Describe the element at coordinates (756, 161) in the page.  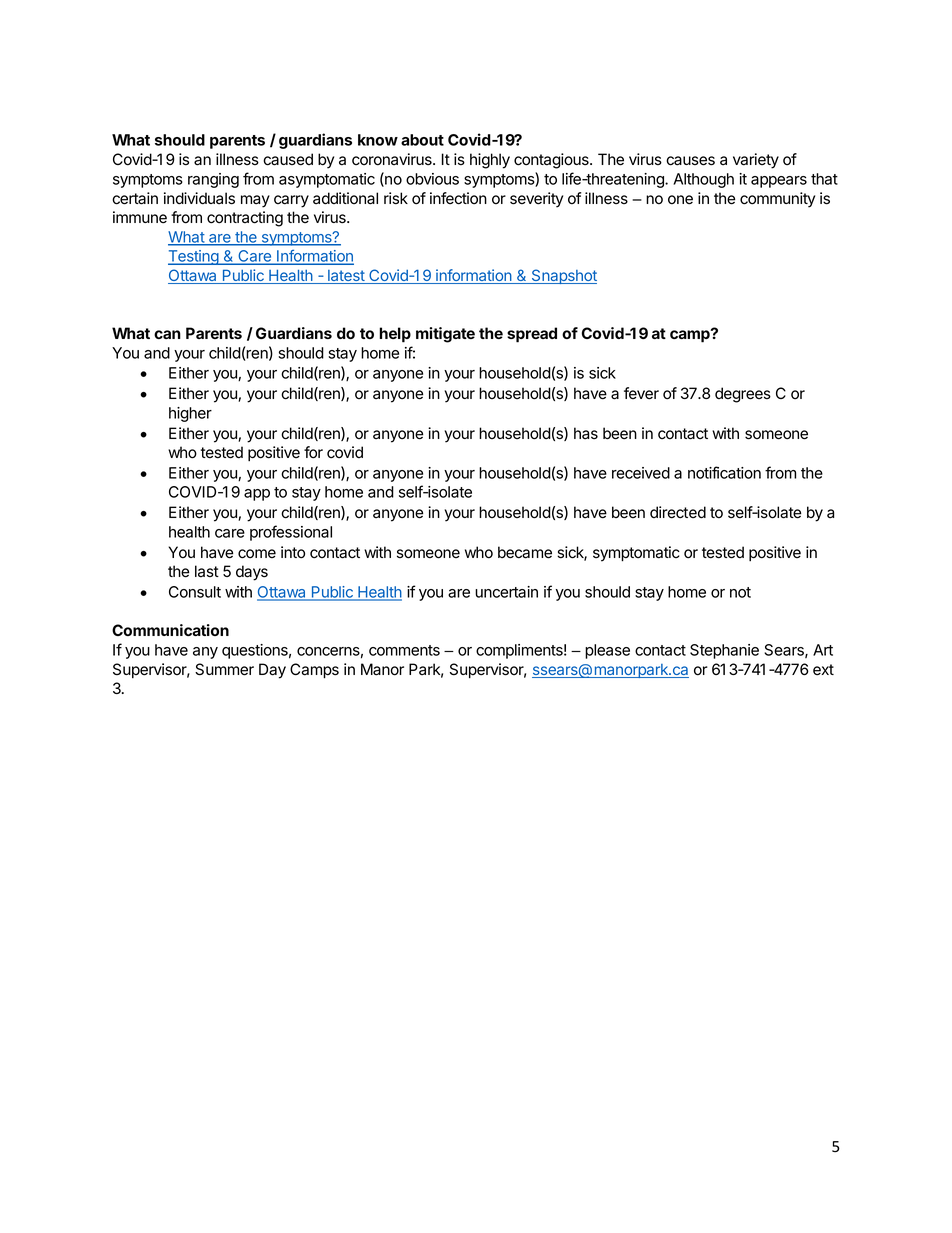
I see `variety` at that location.
